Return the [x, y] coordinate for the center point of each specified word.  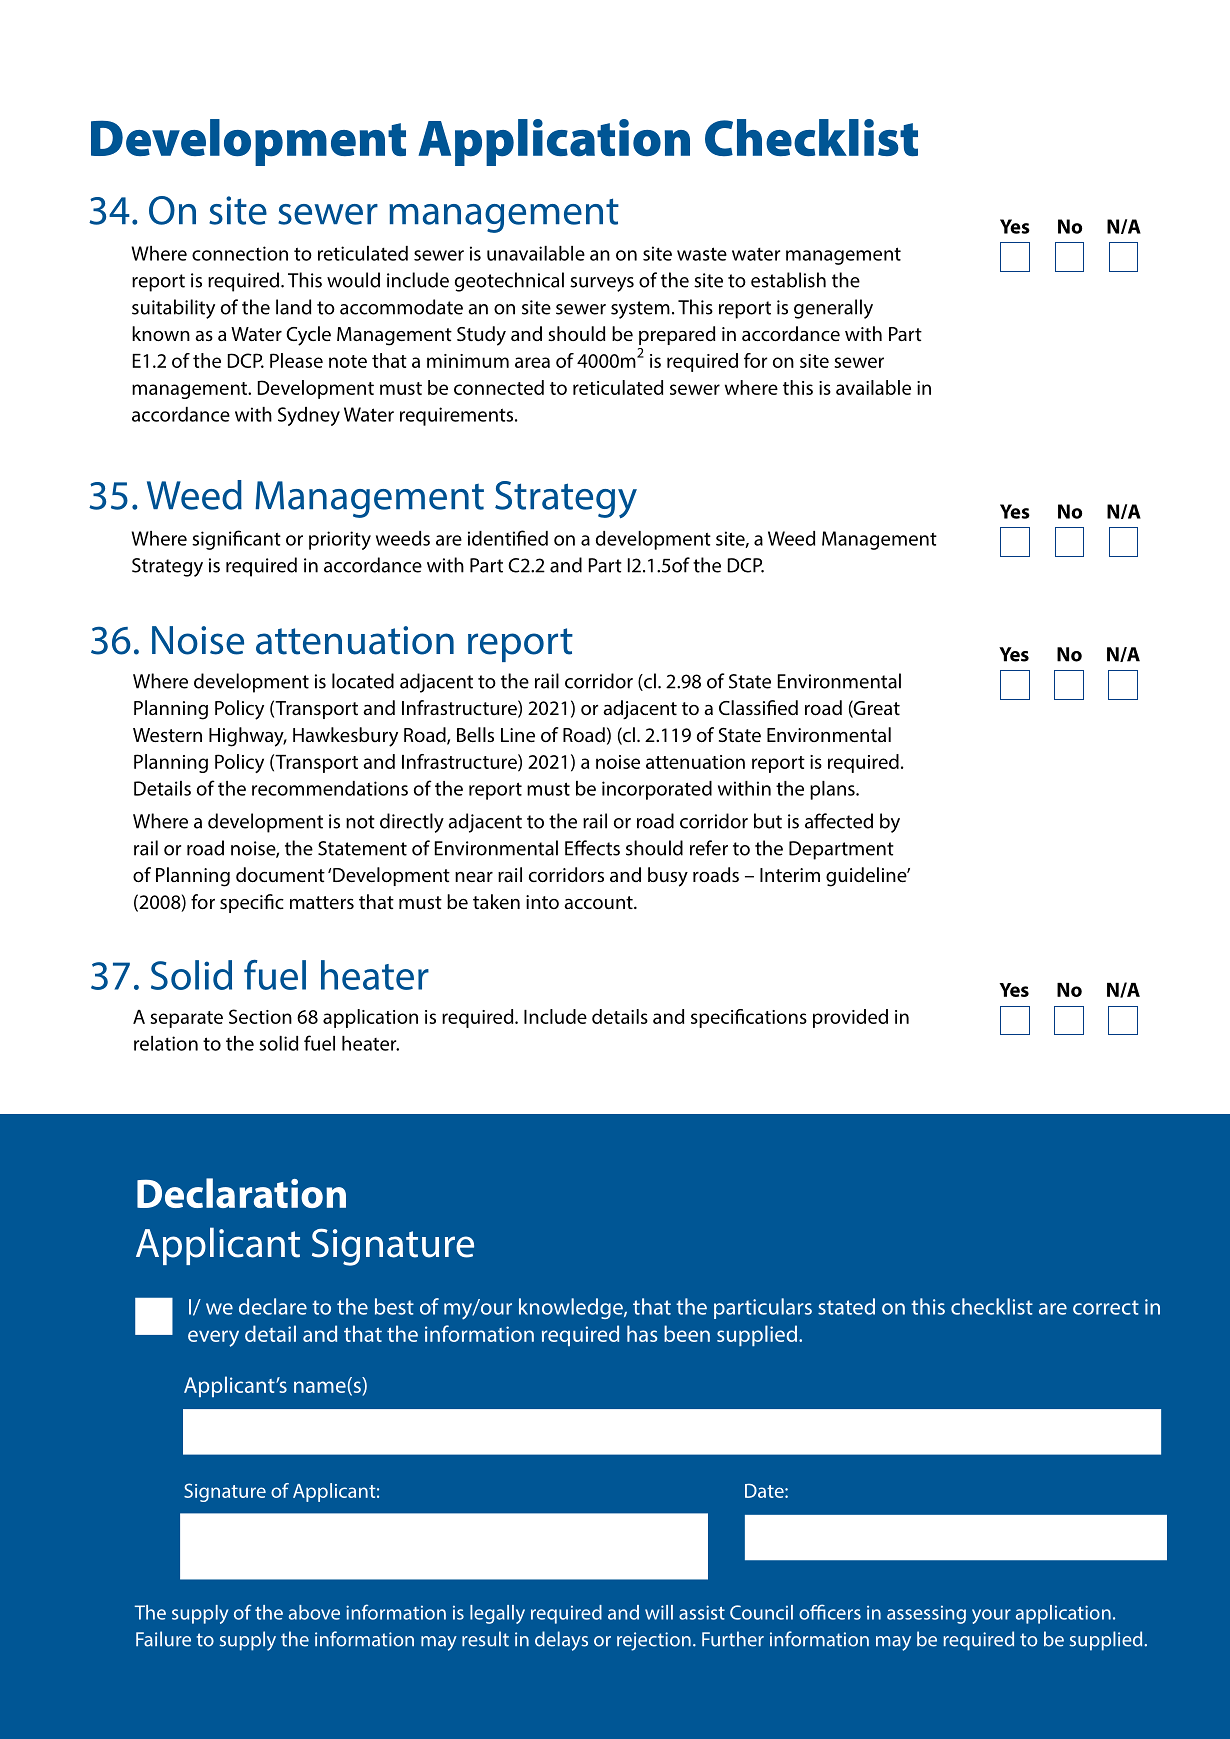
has [642, 1333]
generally [833, 309]
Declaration [241, 1193]
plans [833, 790]
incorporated [657, 790]
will [659, 1612]
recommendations [330, 788]
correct [1106, 1307]
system [640, 310]
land [293, 307]
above [314, 1612]
